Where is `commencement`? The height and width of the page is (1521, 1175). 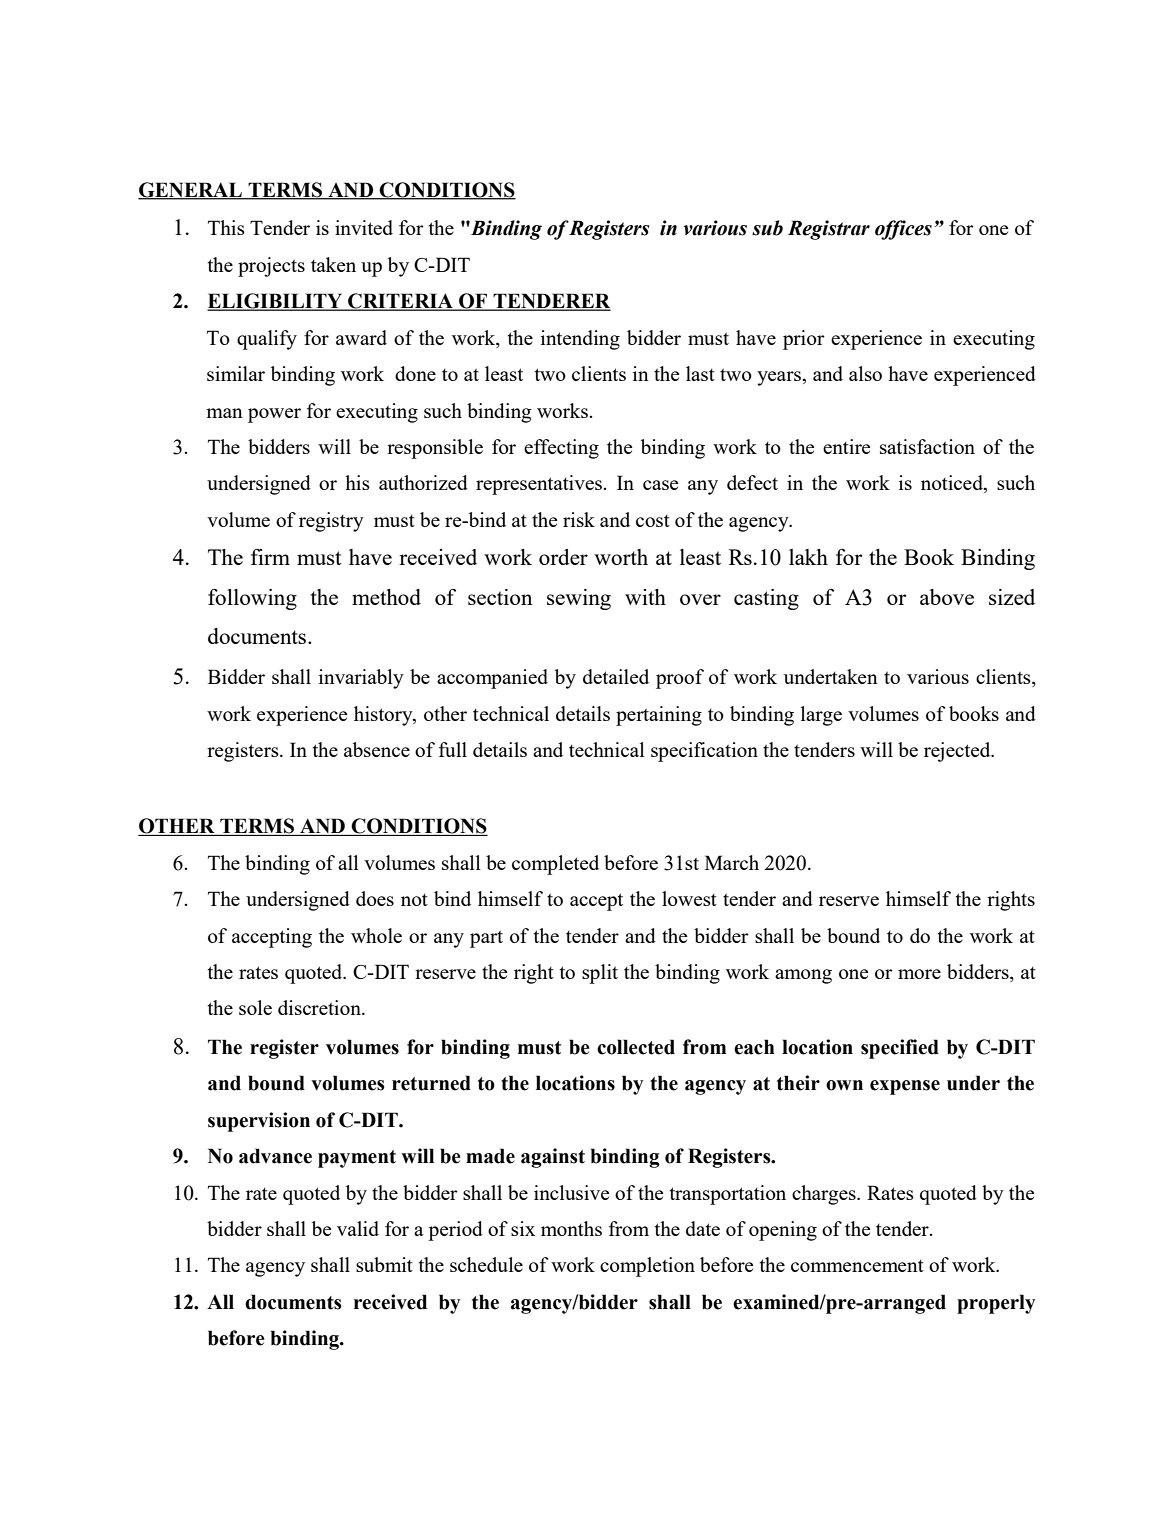
commencement is located at coordinates (857, 1266).
